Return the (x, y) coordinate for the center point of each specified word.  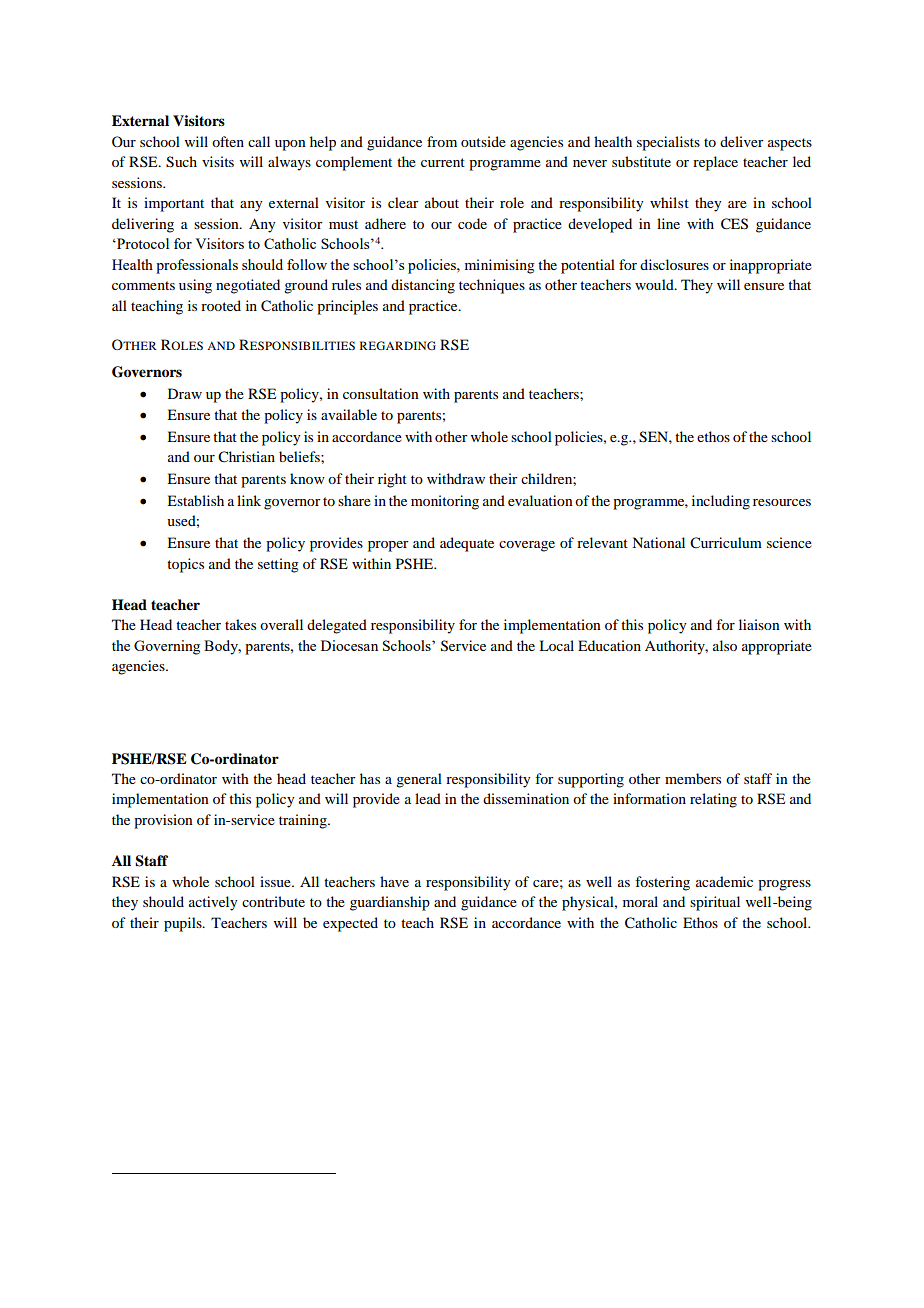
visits (218, 161)
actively (213, 903)
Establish (195, 500)
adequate (467, 544)
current (443, 162)
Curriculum (726, 543)
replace (715, 163)
